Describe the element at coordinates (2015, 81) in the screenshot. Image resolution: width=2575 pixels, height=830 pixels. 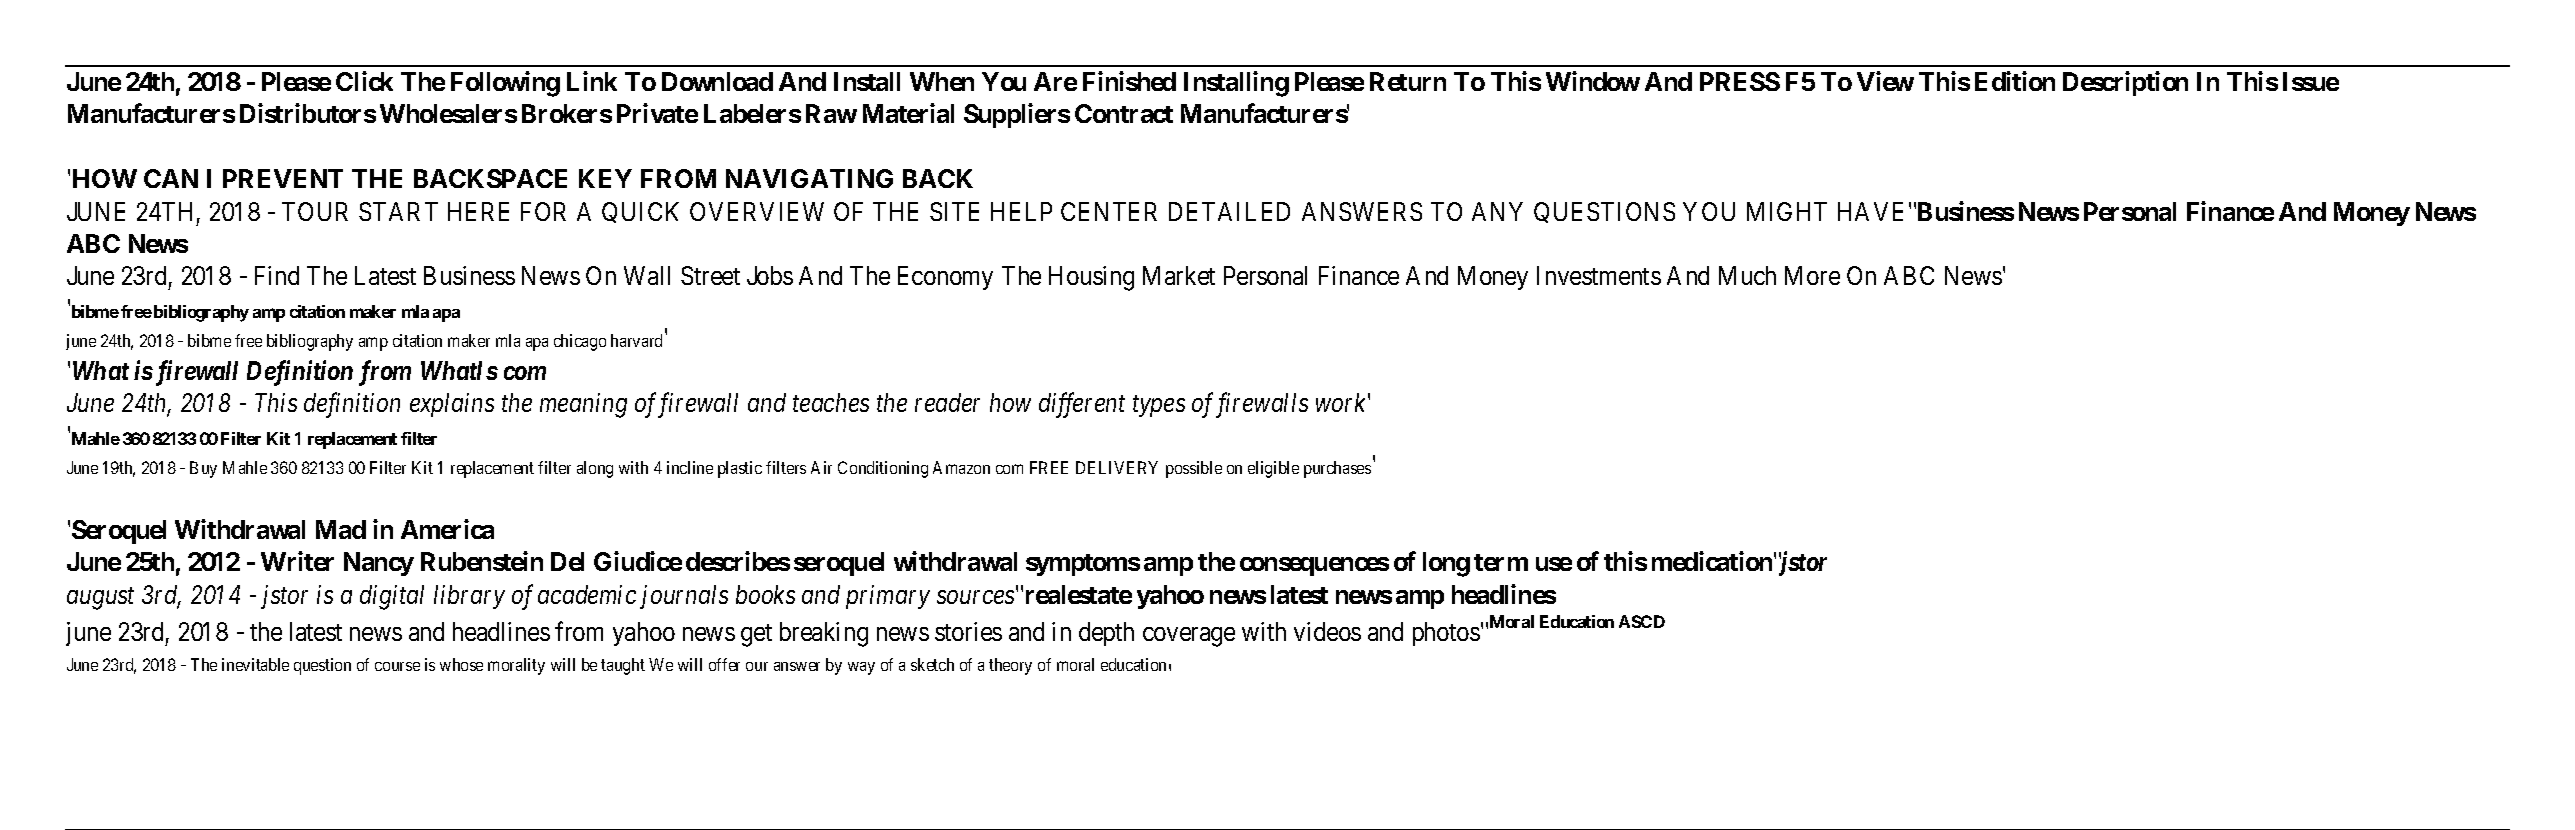
I see `Edition` at that location.
